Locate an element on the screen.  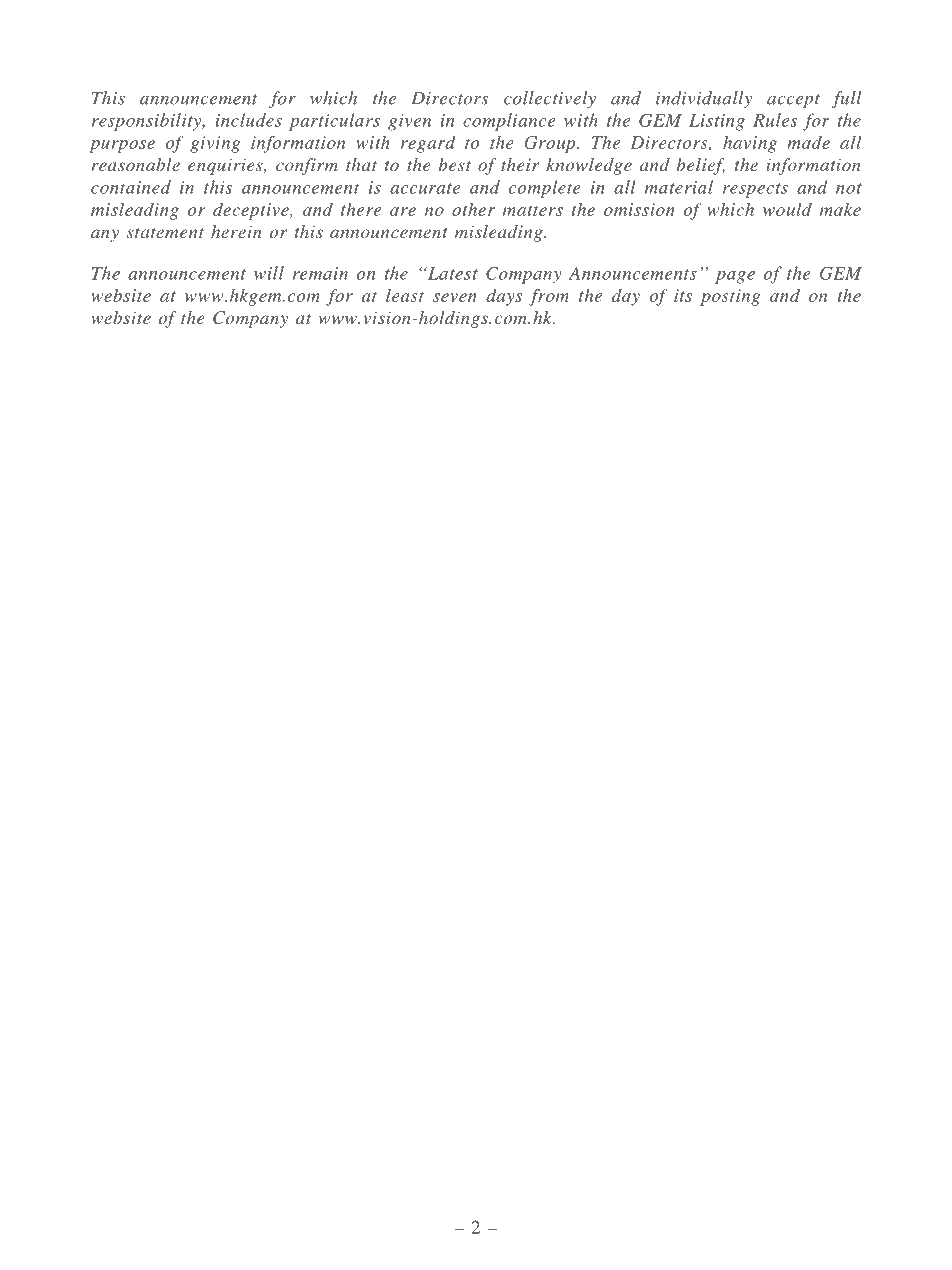
collectively is located at coordinates (550, 99).
